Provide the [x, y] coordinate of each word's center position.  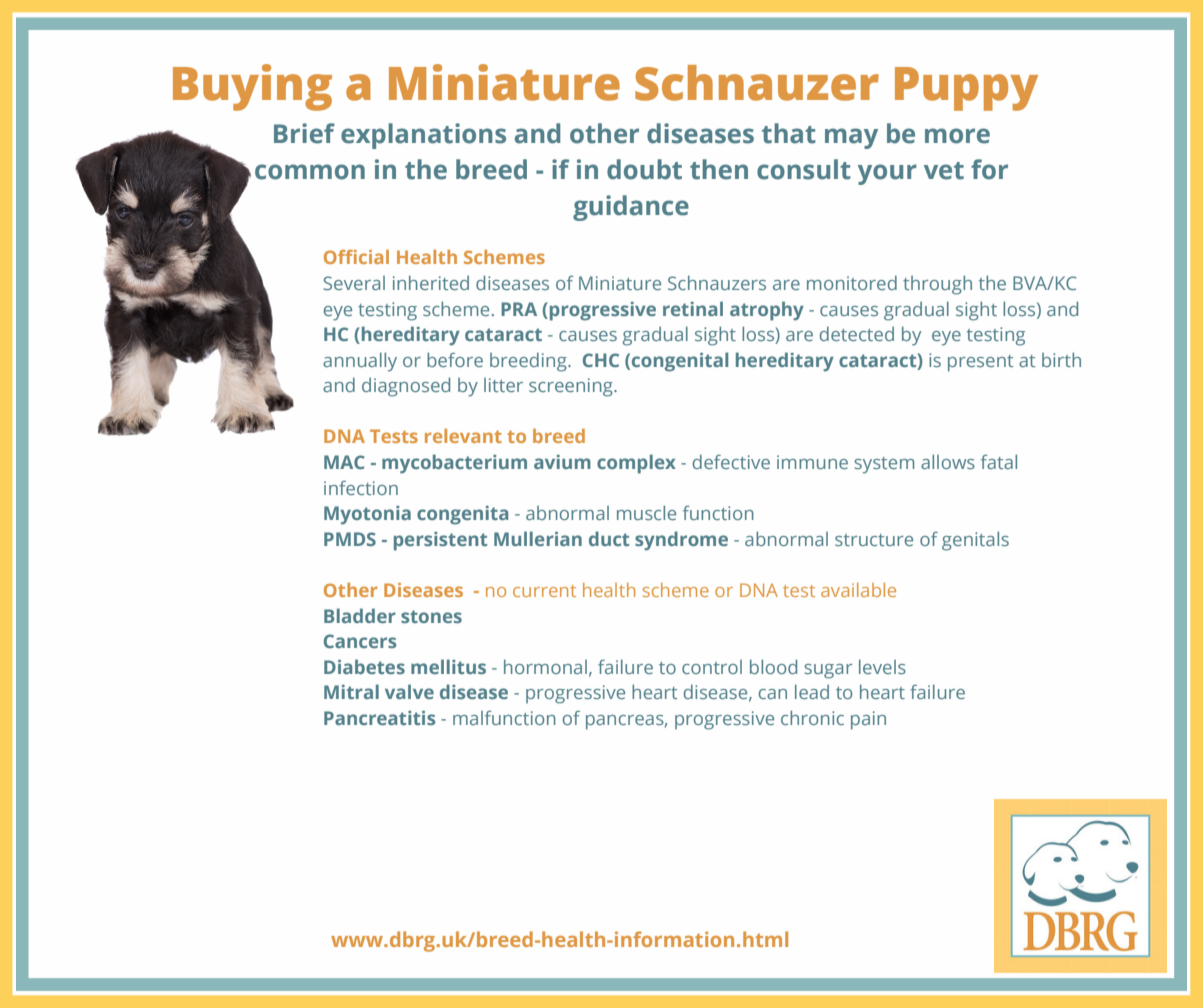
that [789, 133]
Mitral [351, 691]
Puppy [966, 89]
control [712, 667]
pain [868, 720]
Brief [304, 133]
